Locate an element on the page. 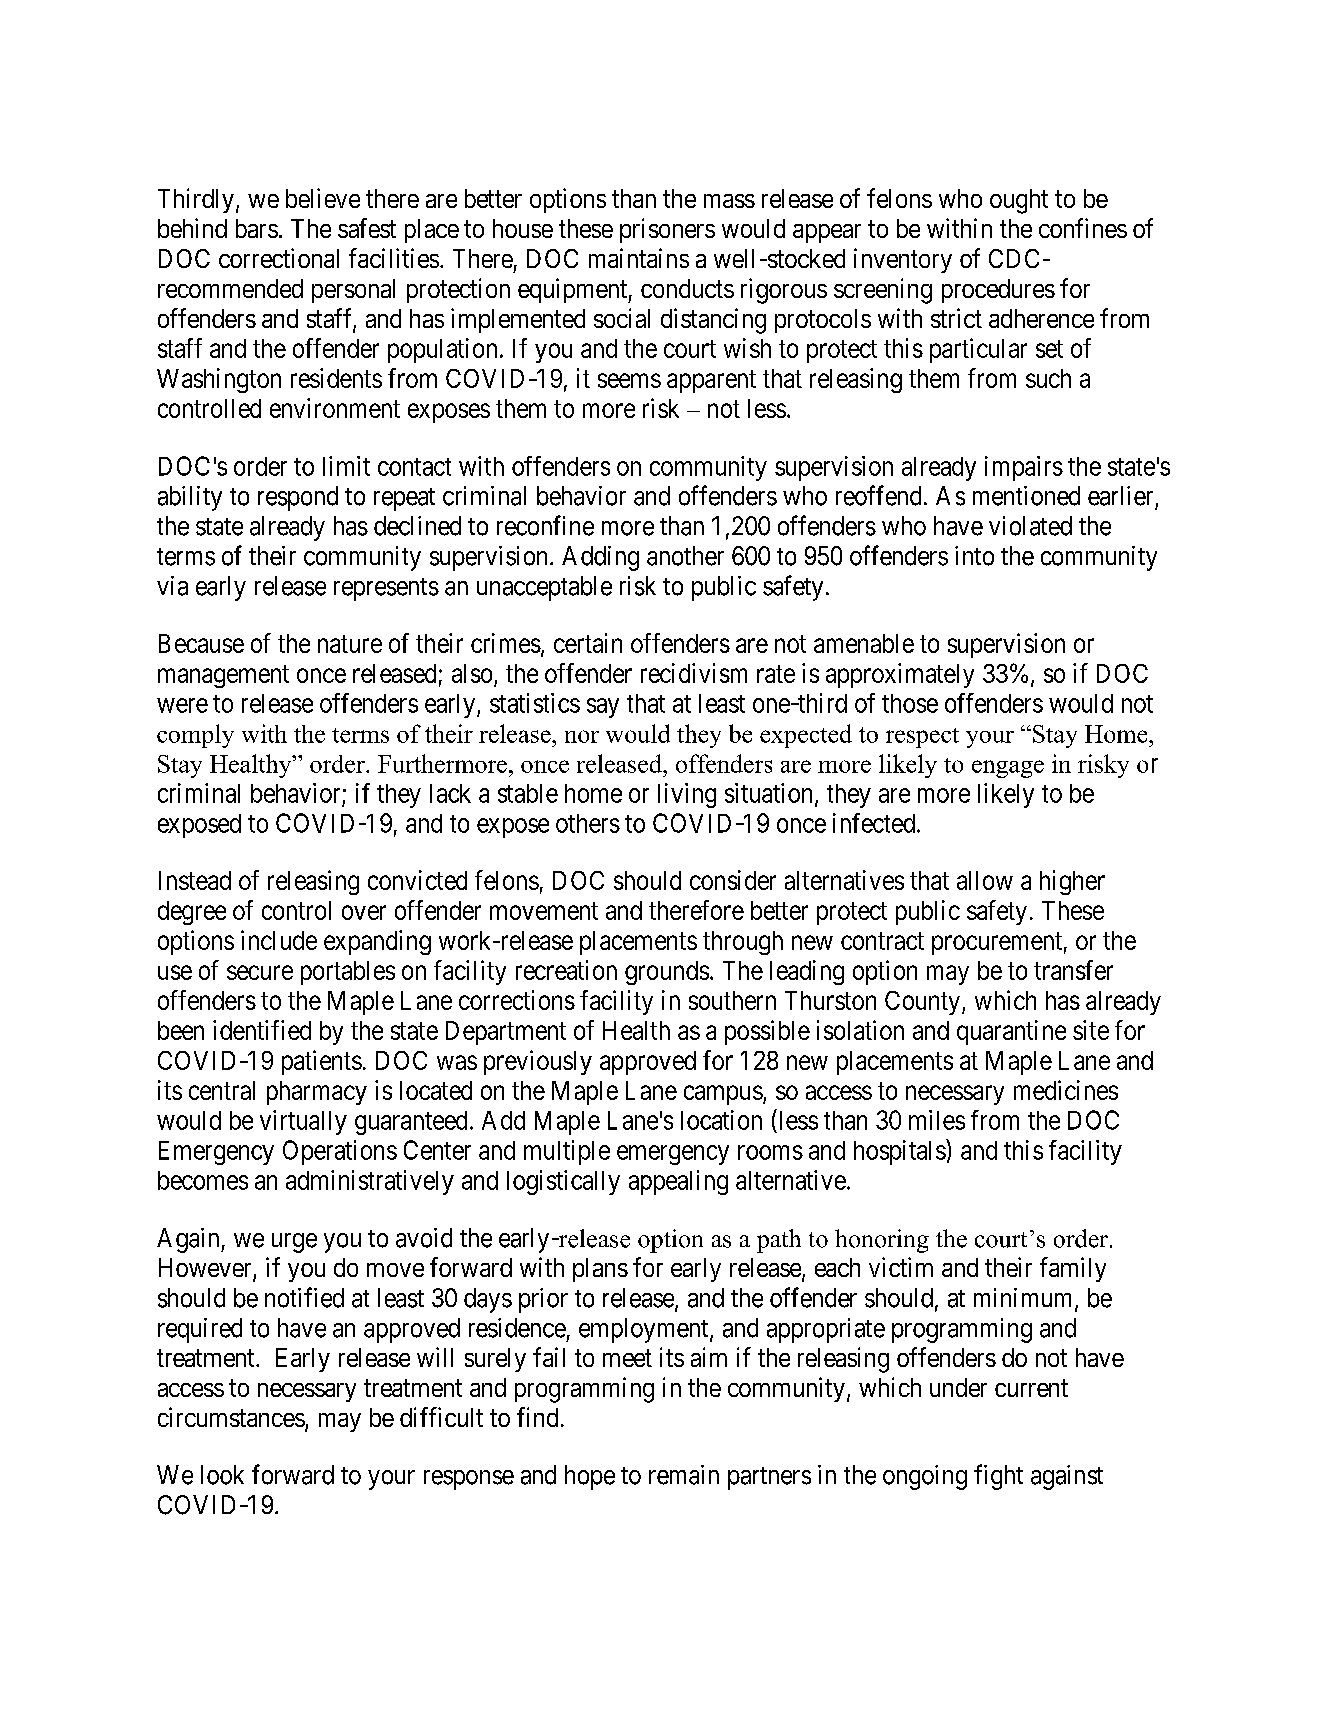 The width and height of the image is (1329, 1720). correctional is located at coordinates (279, 258).
